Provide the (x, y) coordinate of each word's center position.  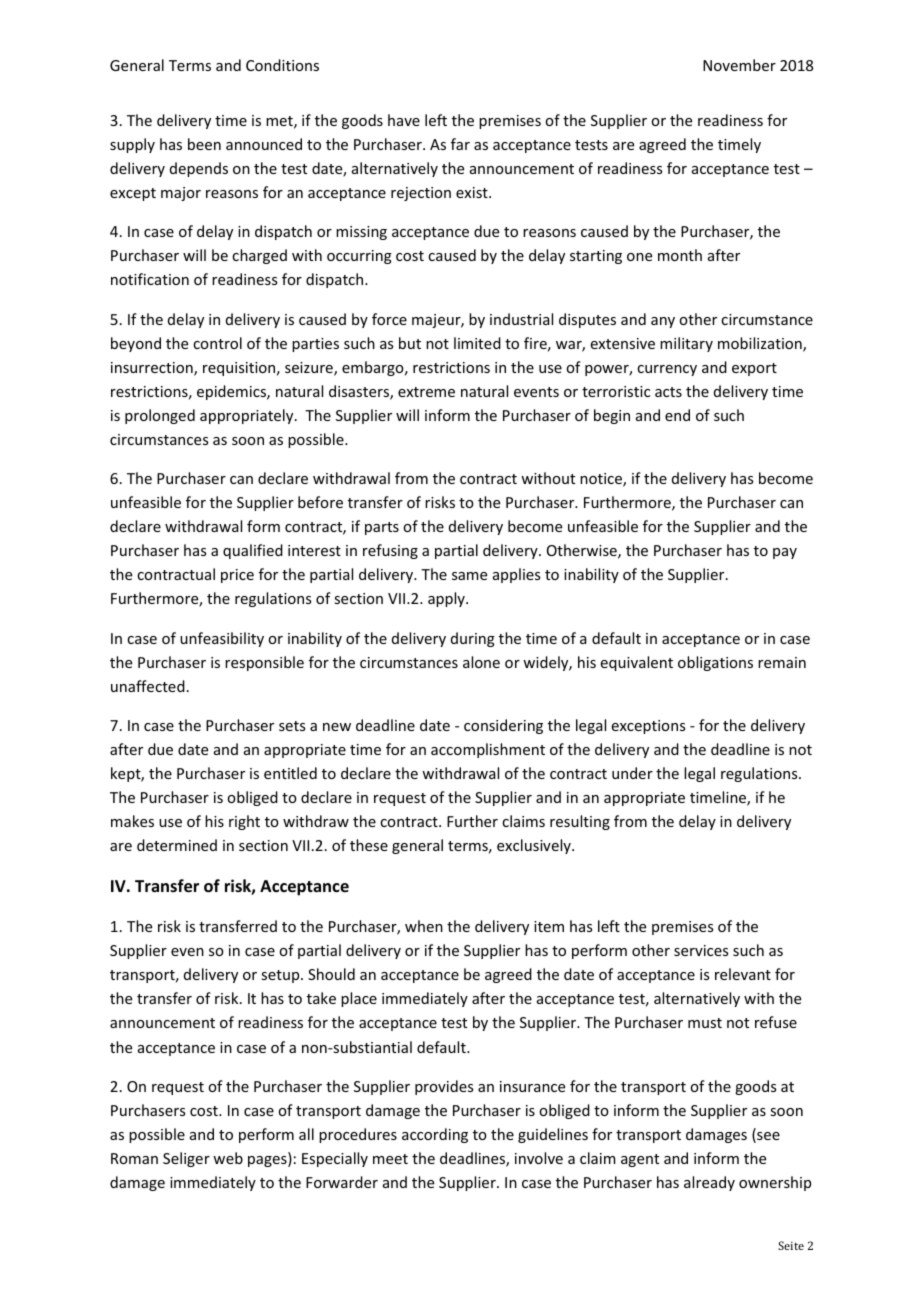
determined (177, 845)
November (739, 65)
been (204, 144)
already (709, 1183)
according (435, 1135)
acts (668, 392)
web (228, 1158)
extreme (426, 392)
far (460, 144)
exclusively (535, 846)
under (632, 773)
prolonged (160, 416)
